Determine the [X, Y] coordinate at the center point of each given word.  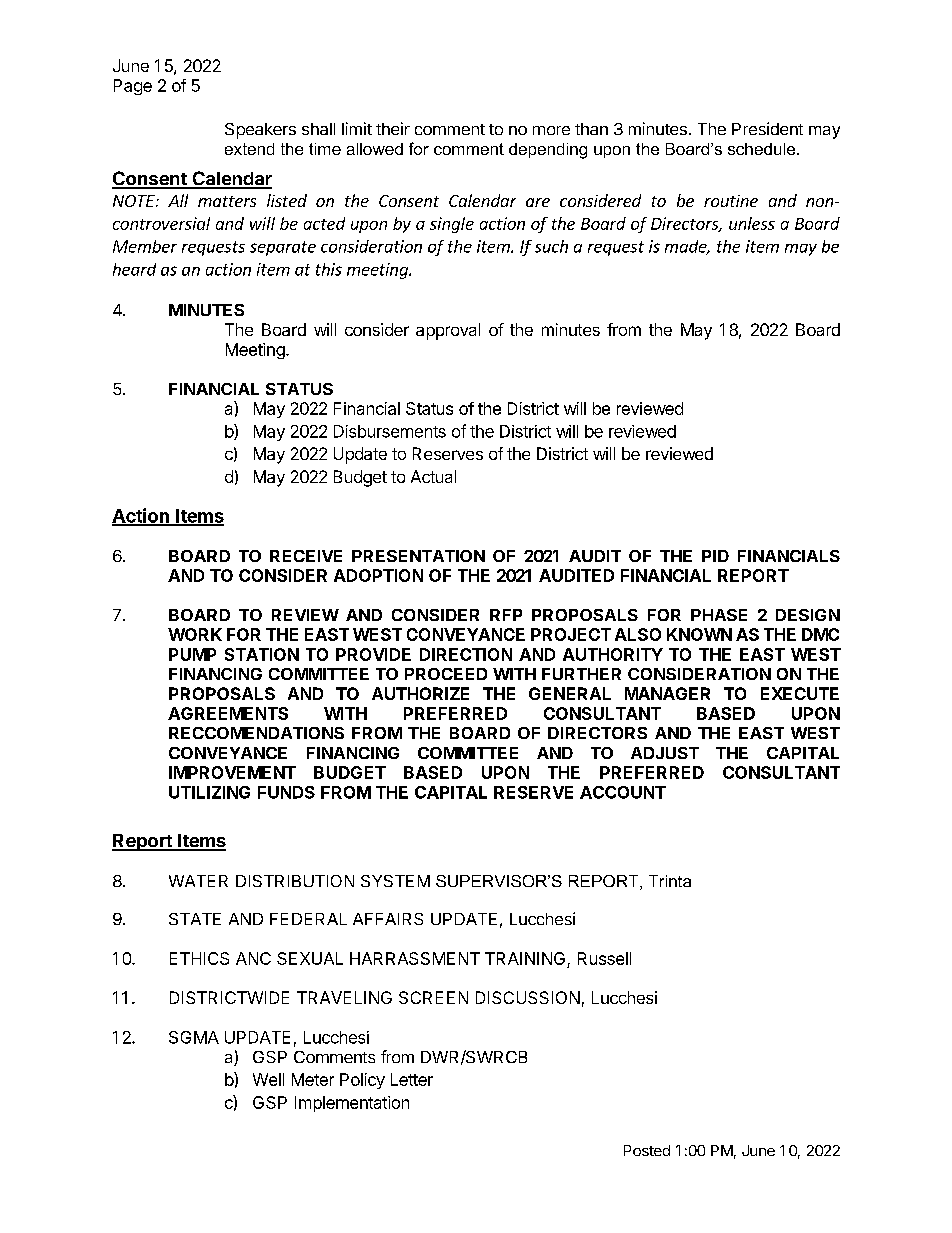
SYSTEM [395, 881]
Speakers [260, 131]
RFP [506, 615]
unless [752, 223]
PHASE [719, 615]
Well [268, 1079]
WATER [198, 881]
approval [448, 331]
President [767, 128]
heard [134, 269]
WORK [195, 634]
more [551, 130]
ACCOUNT [623, 792]
